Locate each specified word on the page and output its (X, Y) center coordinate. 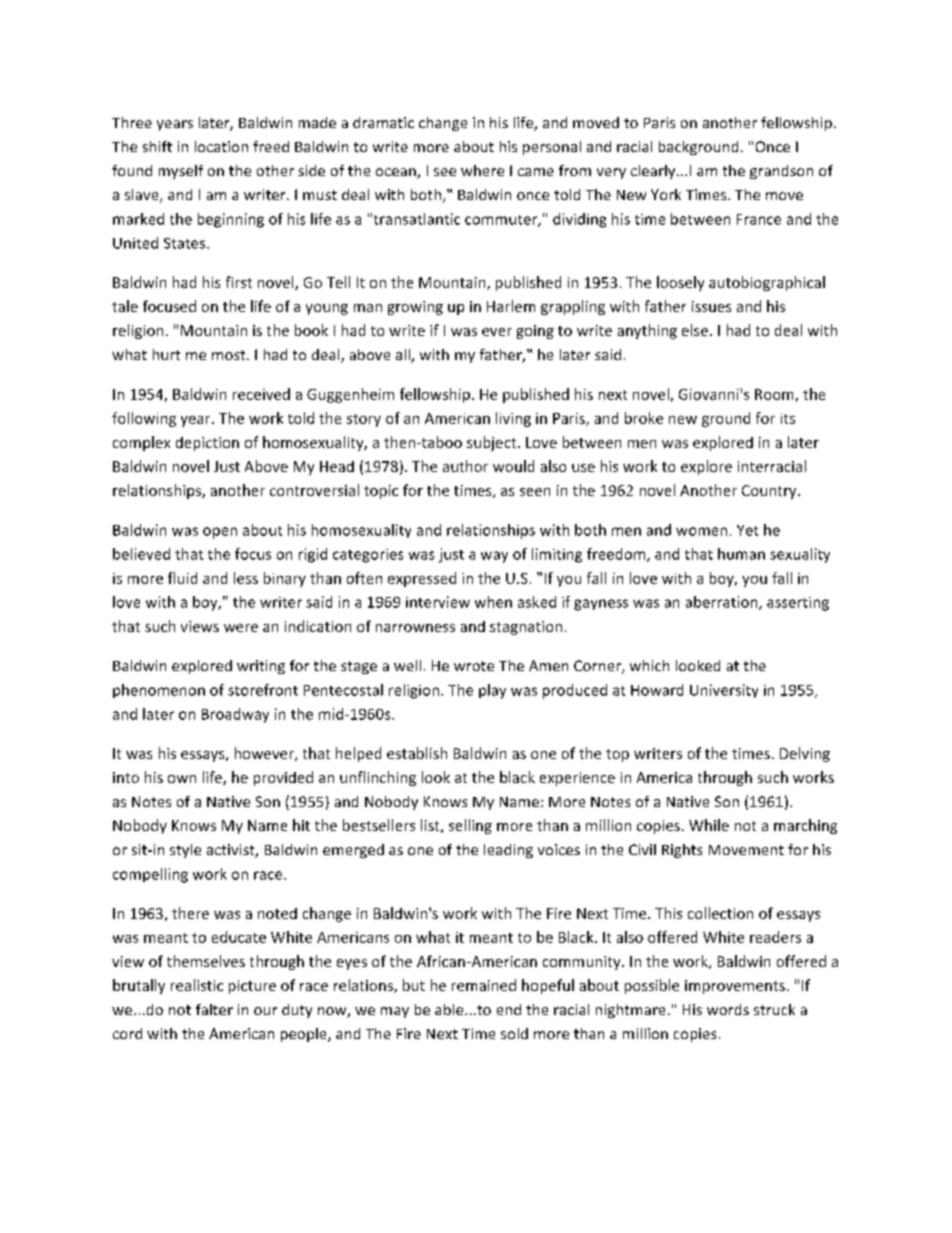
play (492, 691)
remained (484, 985)
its (788, 418)
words (728, 1009)
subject (493, 443)
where (482, 170)
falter (214, 1009)
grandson (781, 172)
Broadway (235, 715)
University (724, 691)
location (221, 146)
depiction (207, 444)
